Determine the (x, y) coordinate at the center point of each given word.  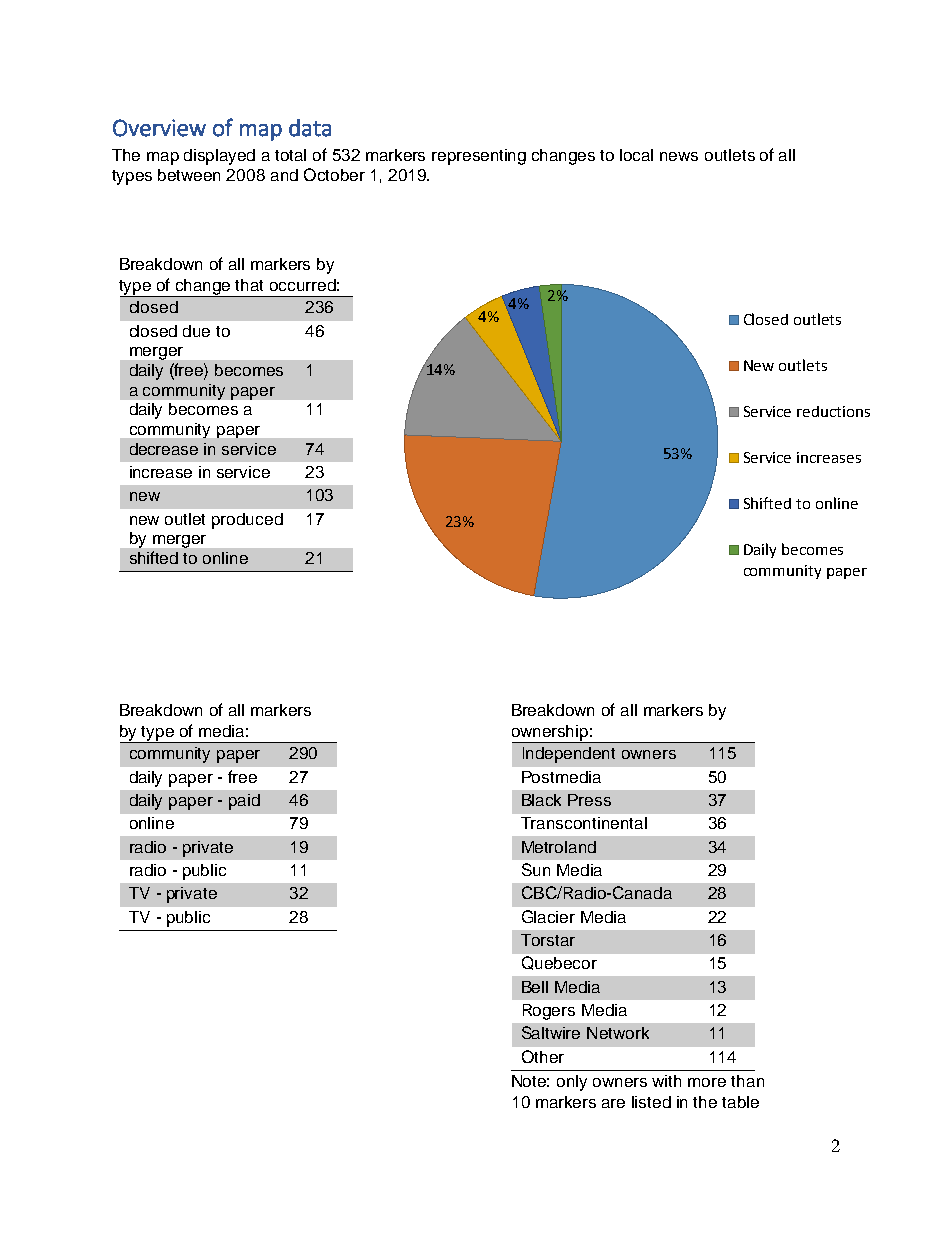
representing (479, 157)
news (679, 156)
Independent (569, 755)
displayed (219, 157)
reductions (833, 411)
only (572, 1083)
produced (247, 521)
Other (543, 1056)
